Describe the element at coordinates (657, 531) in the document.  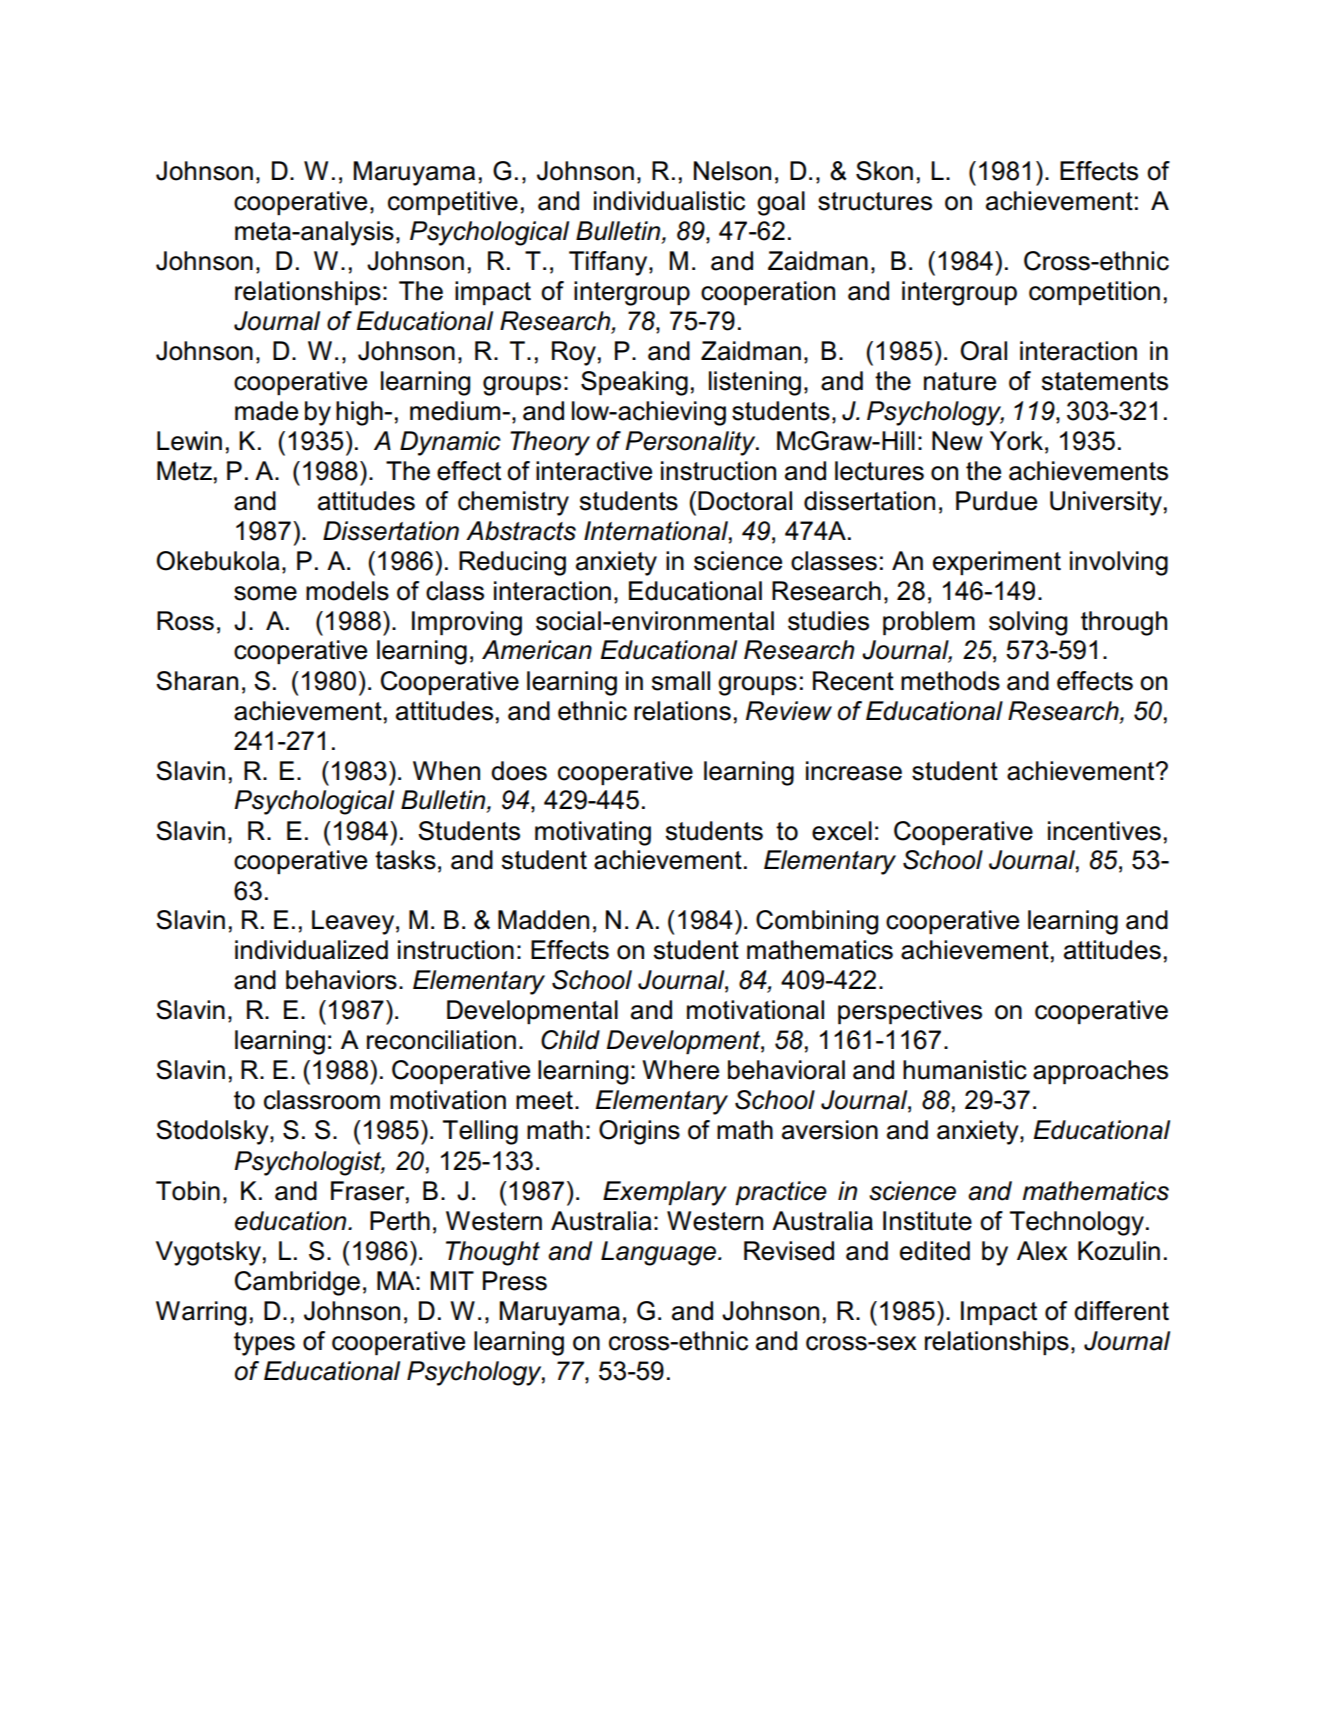
I see `International` at that location.
